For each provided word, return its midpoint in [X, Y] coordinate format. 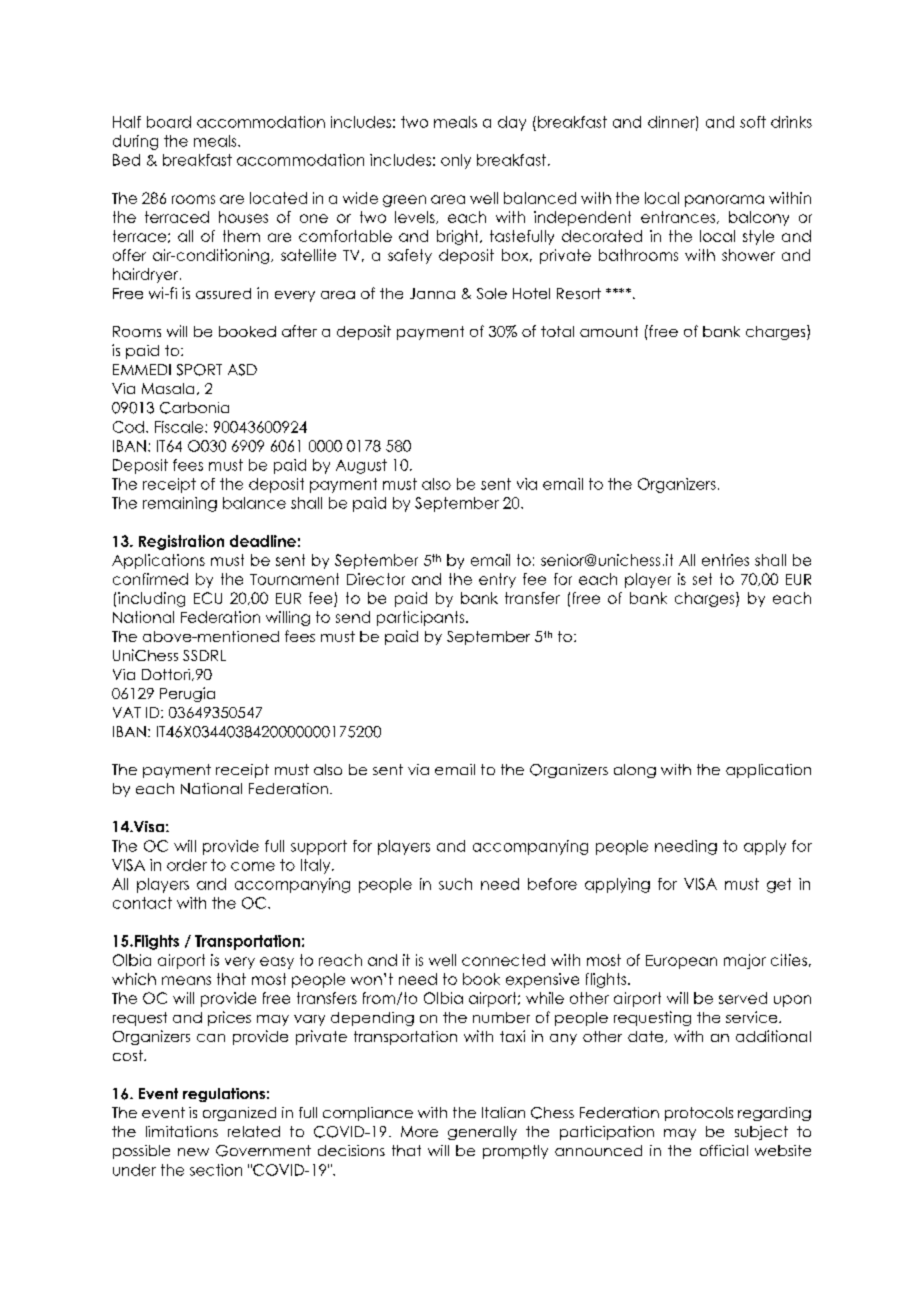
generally [482, 1133]
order [187, 865]
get [779, 885]
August [361, 466]
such [455, 884]
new [193, 1152]
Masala [168, 388]
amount [609, 331]
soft [753, 122]
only [456, 161]
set [702, 579]
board [169, 122]
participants [422, 618]
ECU [208, 598]
